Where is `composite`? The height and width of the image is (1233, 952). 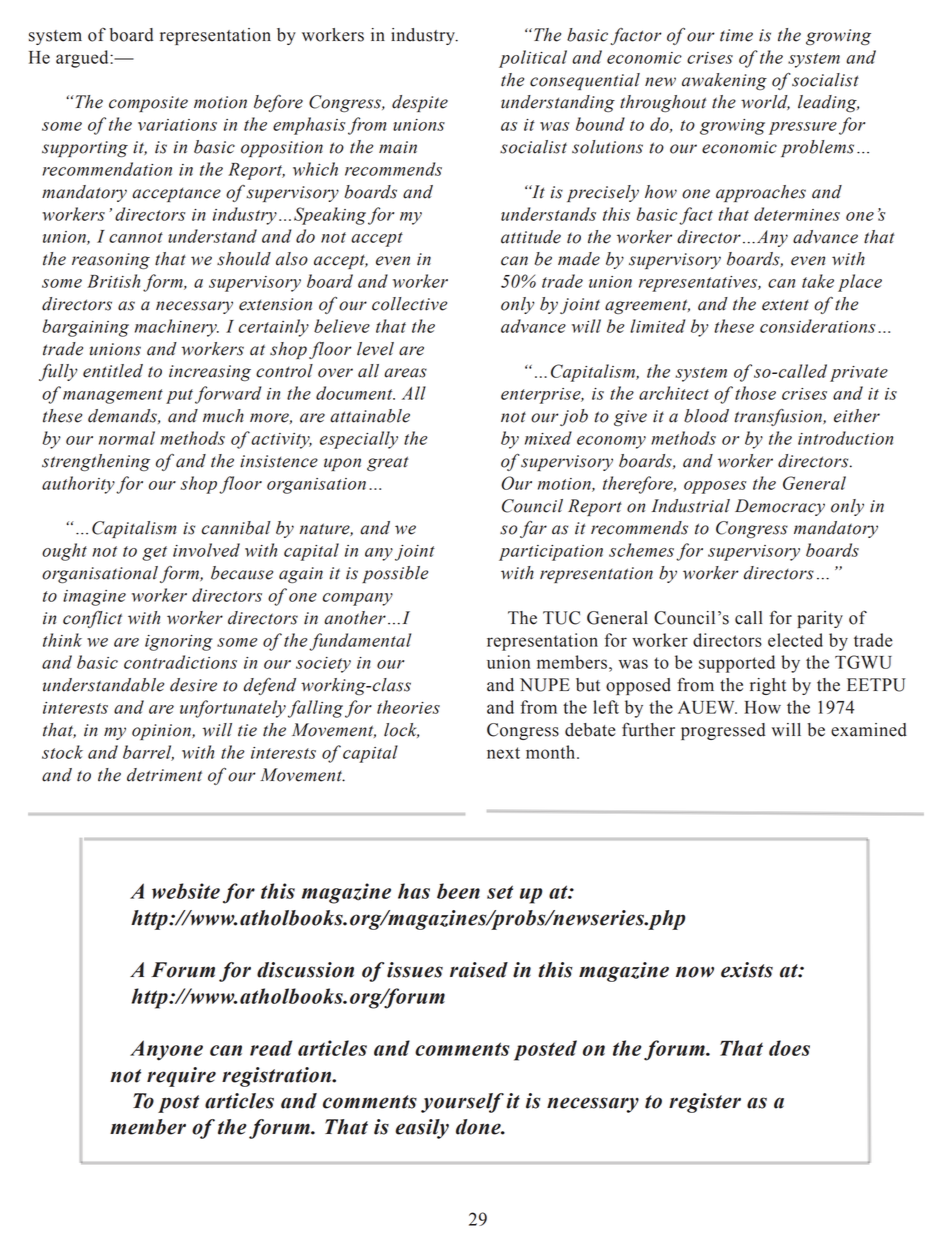 composite is located at coordinates (148, 104).
